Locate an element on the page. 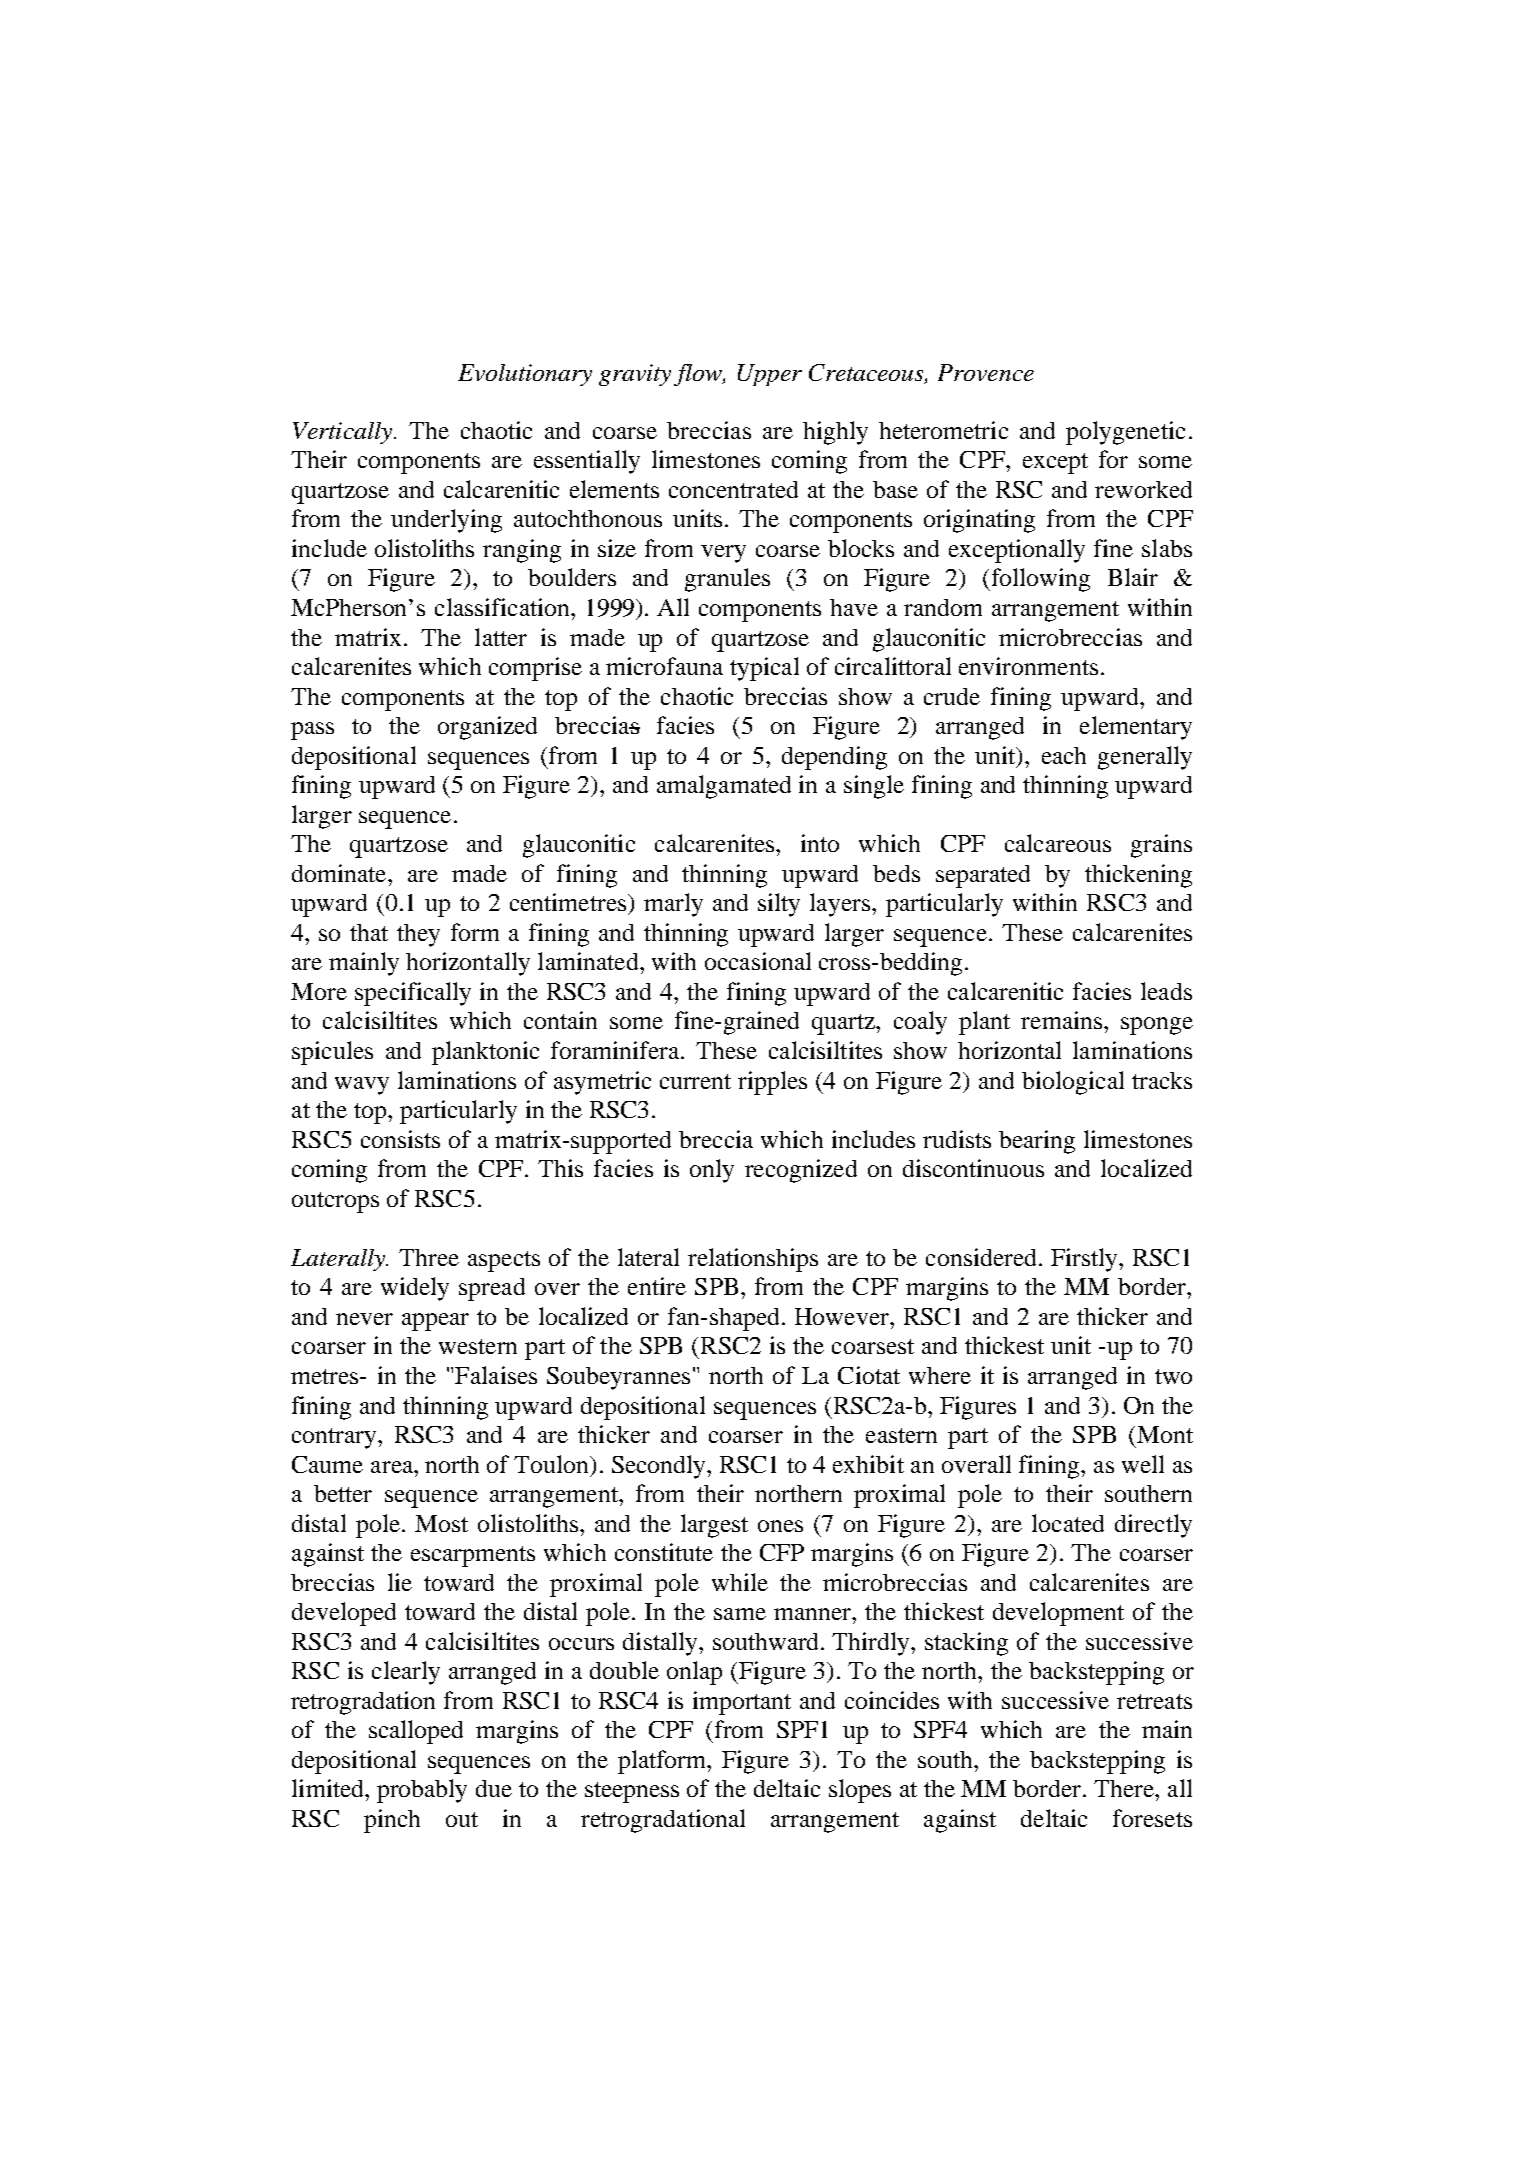 The width and height of the document is (1529, 2163). organized is located at coordinates (487, 728).
